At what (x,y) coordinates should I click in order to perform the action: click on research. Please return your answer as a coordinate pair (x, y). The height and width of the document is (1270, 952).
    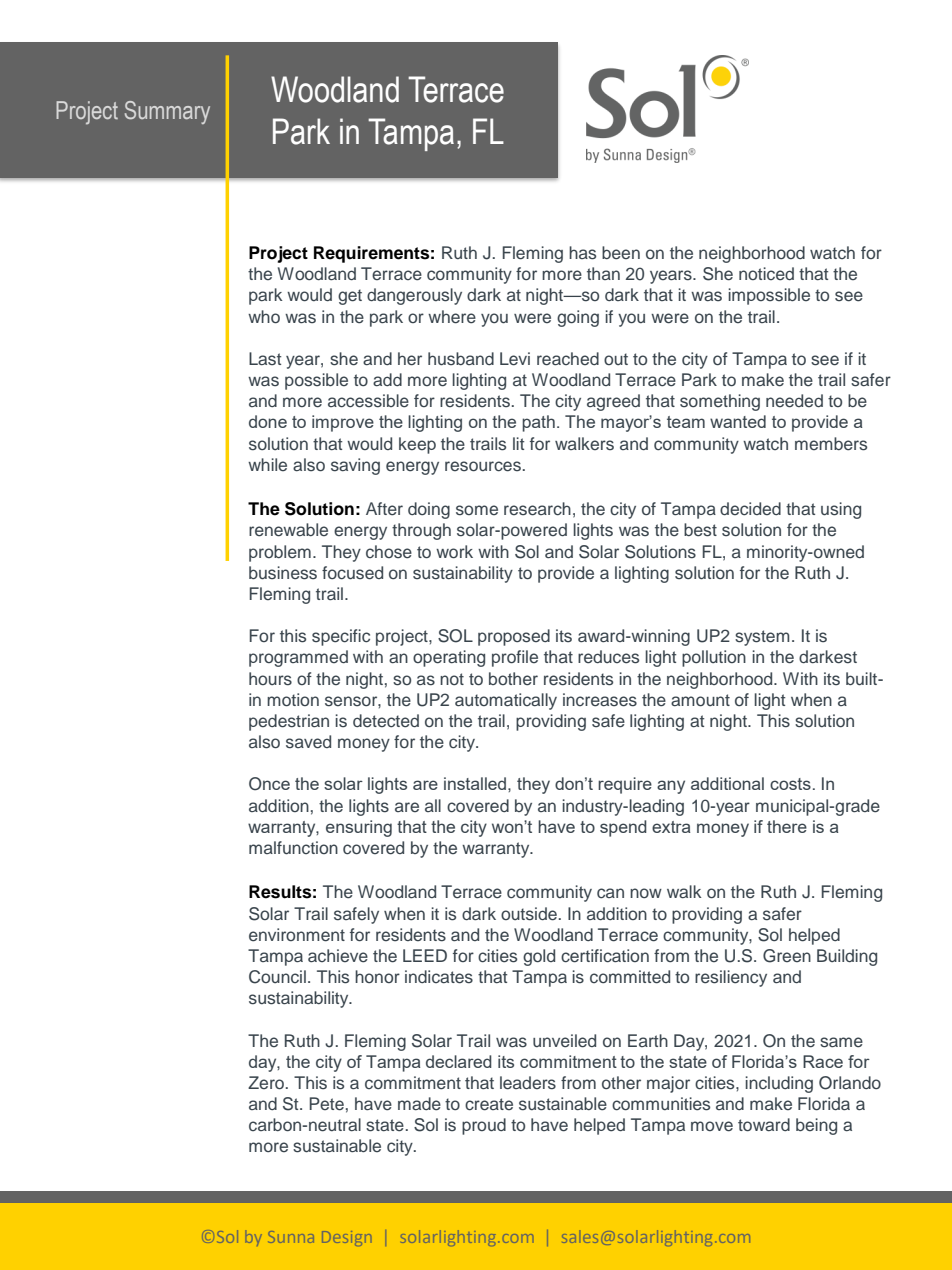
    Looking at the image, I should click on (537, 509).
